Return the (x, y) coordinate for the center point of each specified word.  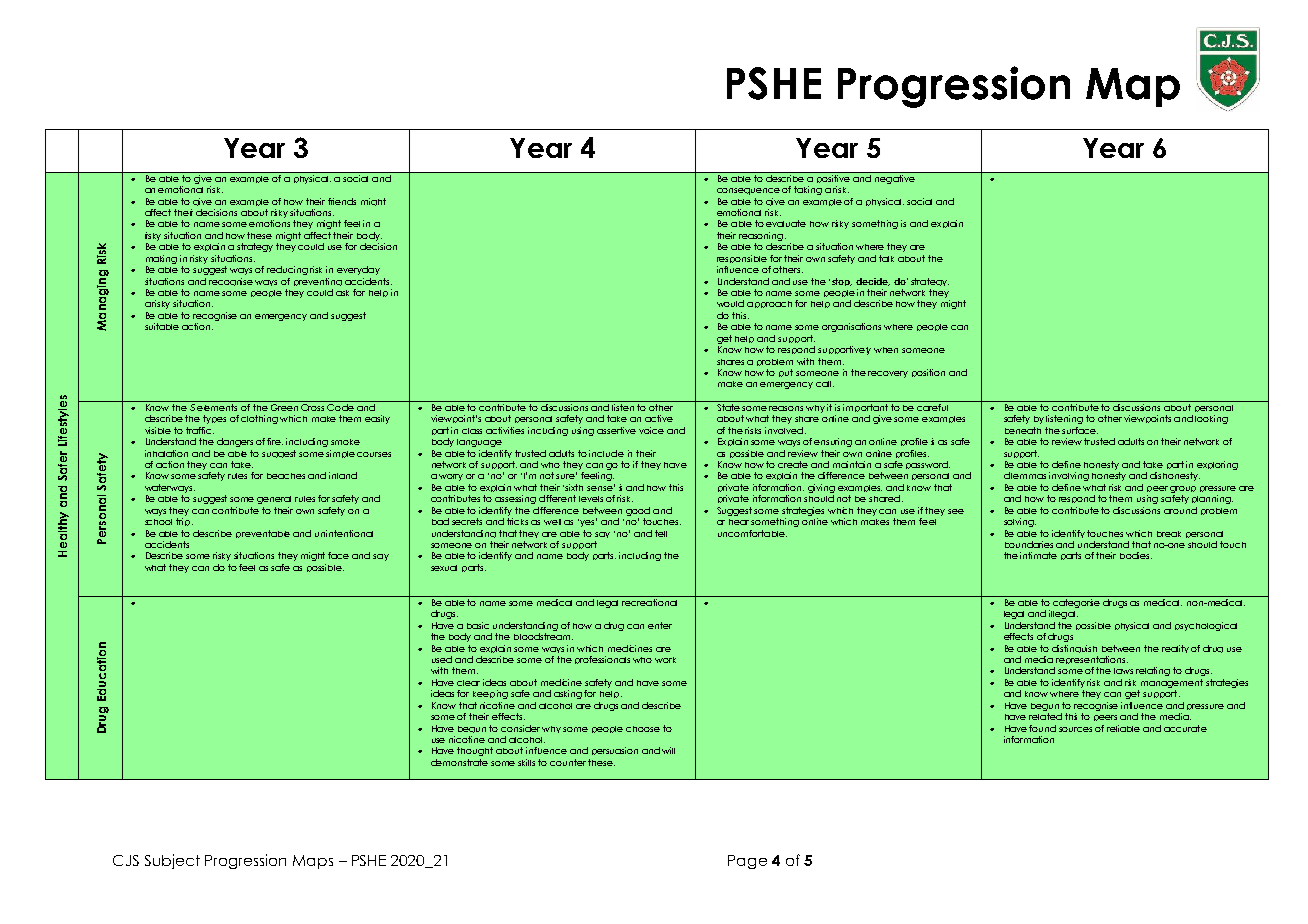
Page (747, 862)
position (928, 373)
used (442, 659)
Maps (313, 862)
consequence (748, 191)
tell (661, 533)
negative (895, 178)
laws (1123, 671)
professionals (602, 660)
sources (1075, 729)
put (786, 373)
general (274, 500)
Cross (312, 407)
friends (342, 201)
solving (1020, 522)
